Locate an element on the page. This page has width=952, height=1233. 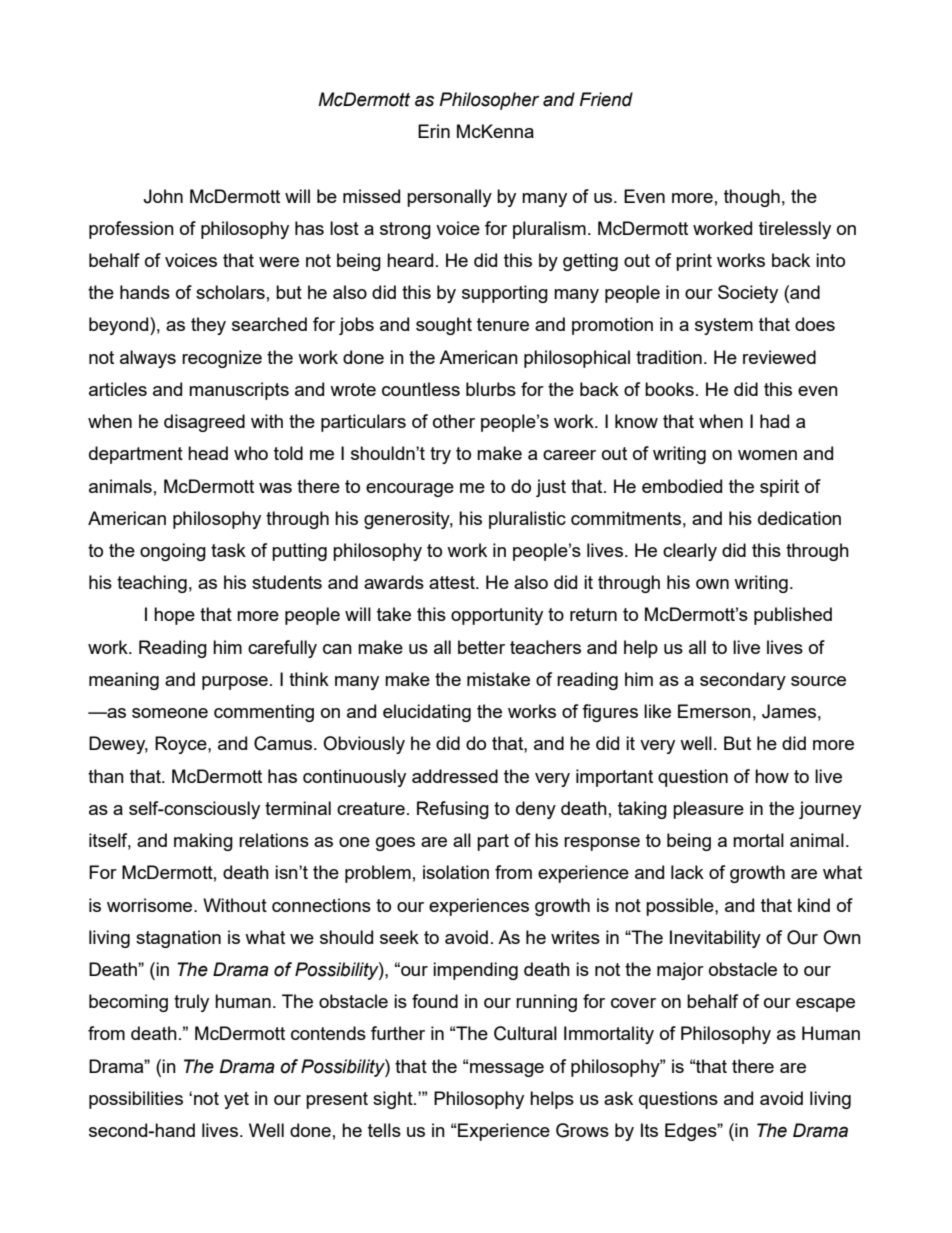
Royce is located at coordinates (182, 745).
